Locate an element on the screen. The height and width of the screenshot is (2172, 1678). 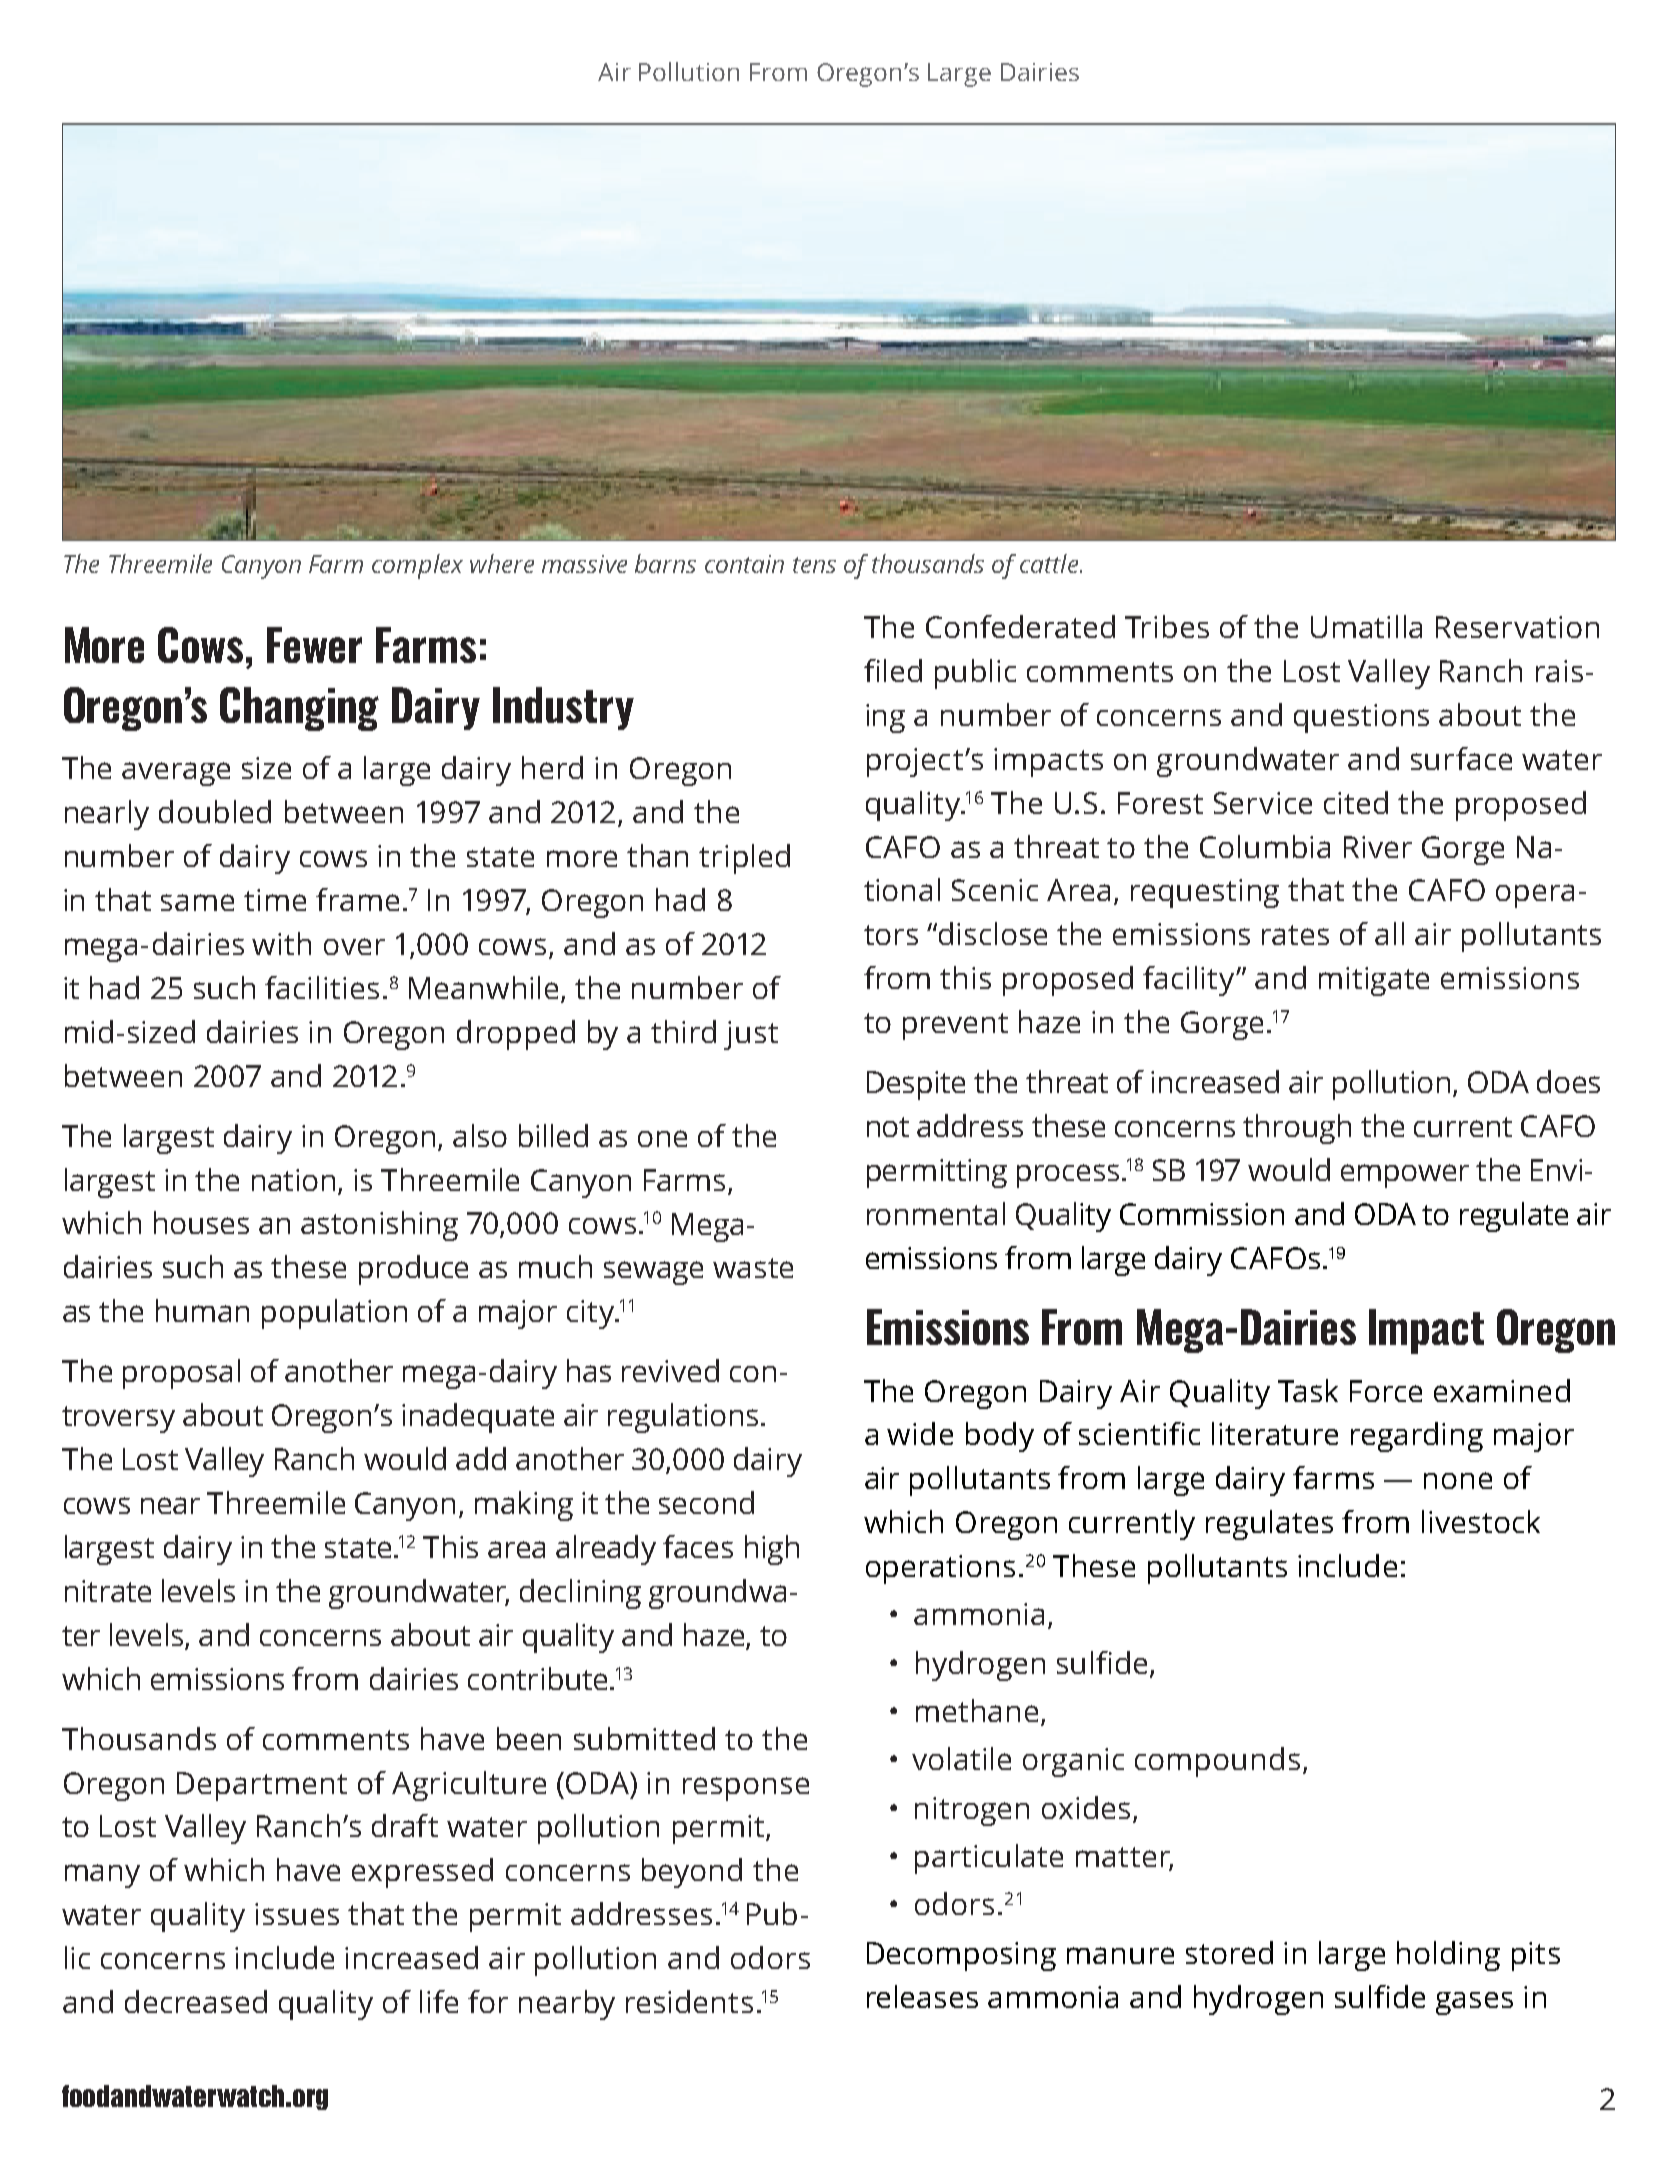
waste is located at coordinates (753, 1268).
